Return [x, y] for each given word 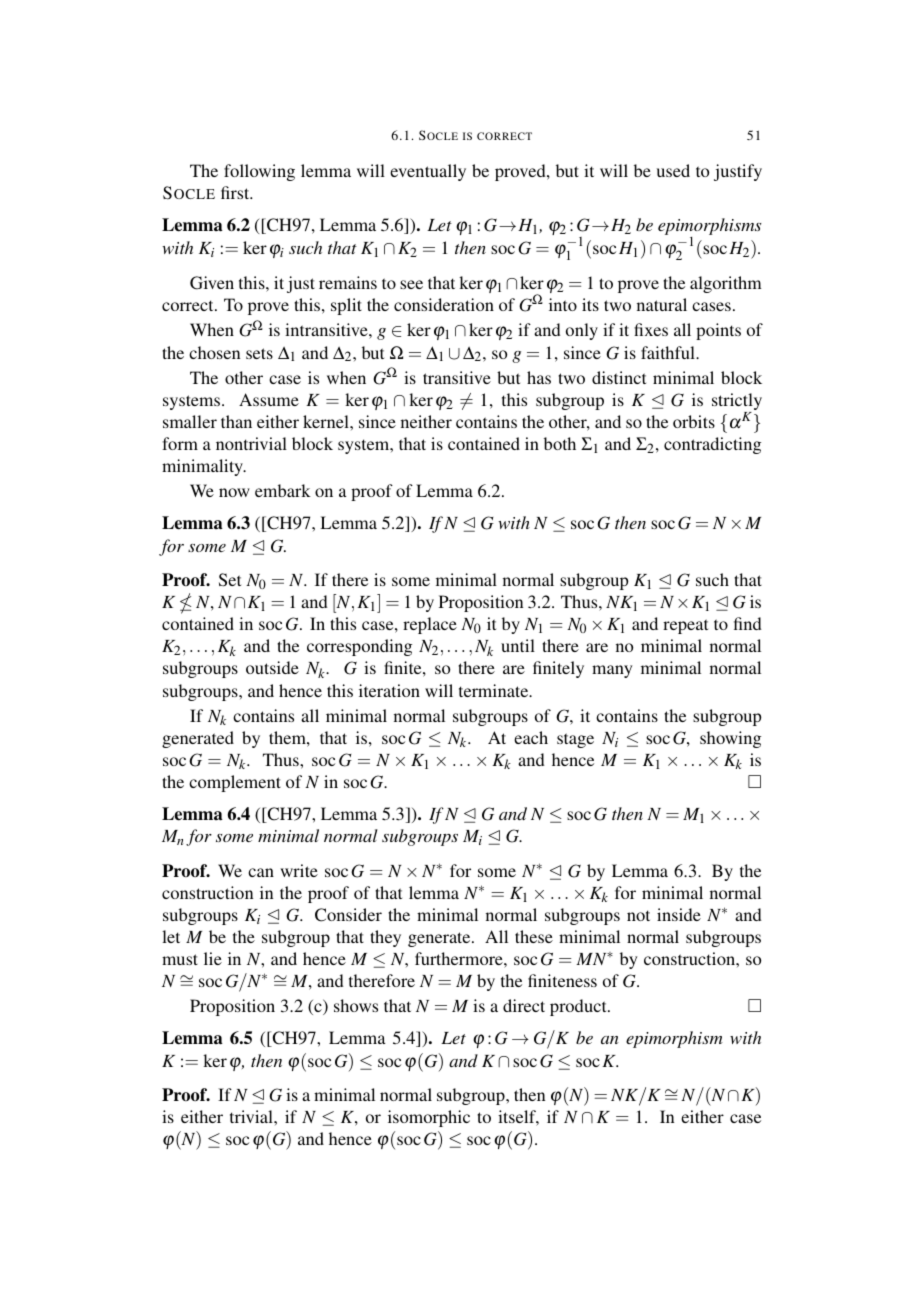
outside [272, 667]
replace [430, 625]
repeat [685, 626]
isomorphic [429, 1118]
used [673, 170]
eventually [428, 172]
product [579, 1007]
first [236, 192]
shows [356, 1005]
